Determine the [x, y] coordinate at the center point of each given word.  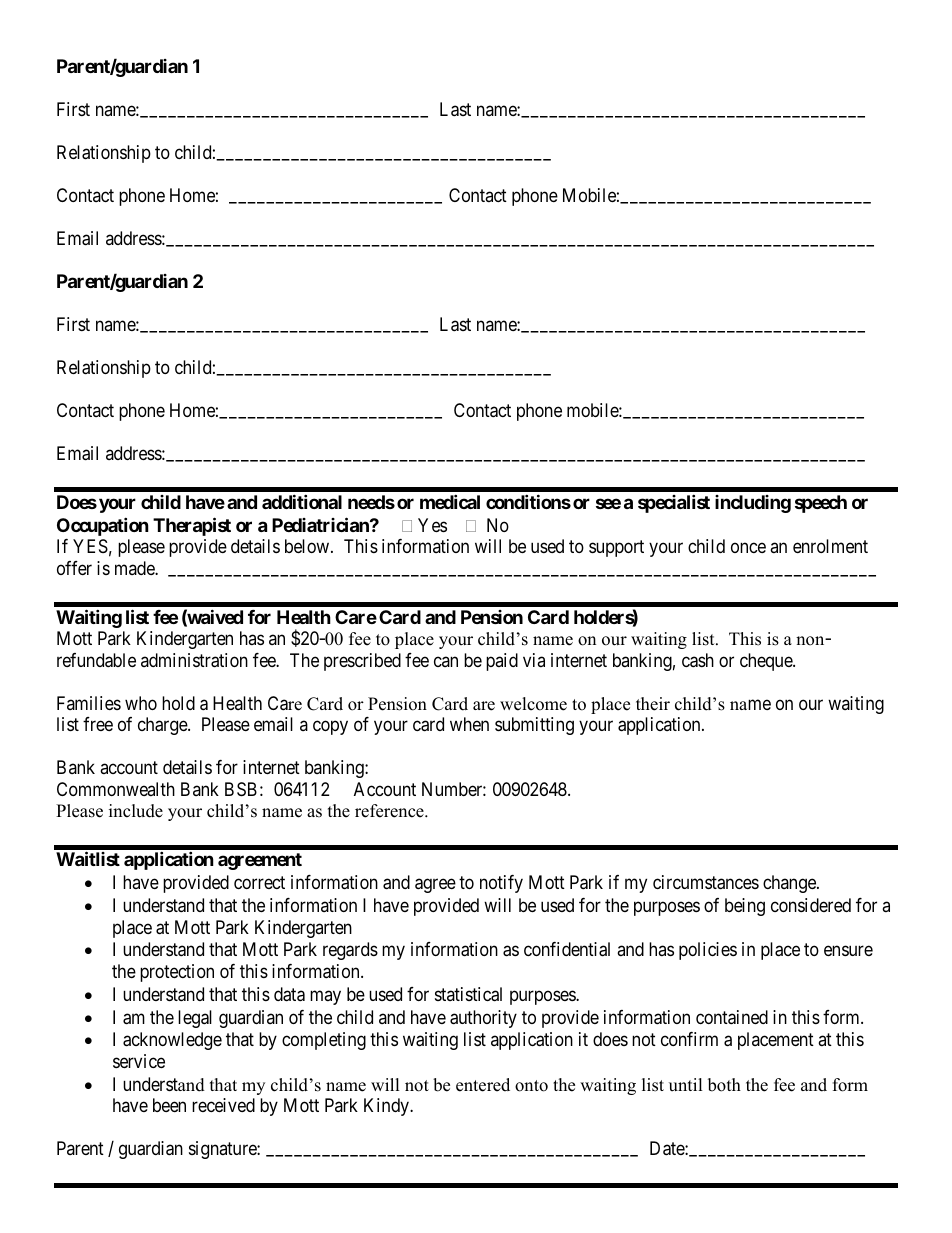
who [141, 703]
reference [390, 811]
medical [450, 501]
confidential [567, 949]
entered [483, 1085]
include [136, 811]
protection [177, 973]
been [169, 1105]
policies [708, 951]
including [753, 504]
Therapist [192, 526]
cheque [767, 662]
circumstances [706, 882]
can [446, 661]
